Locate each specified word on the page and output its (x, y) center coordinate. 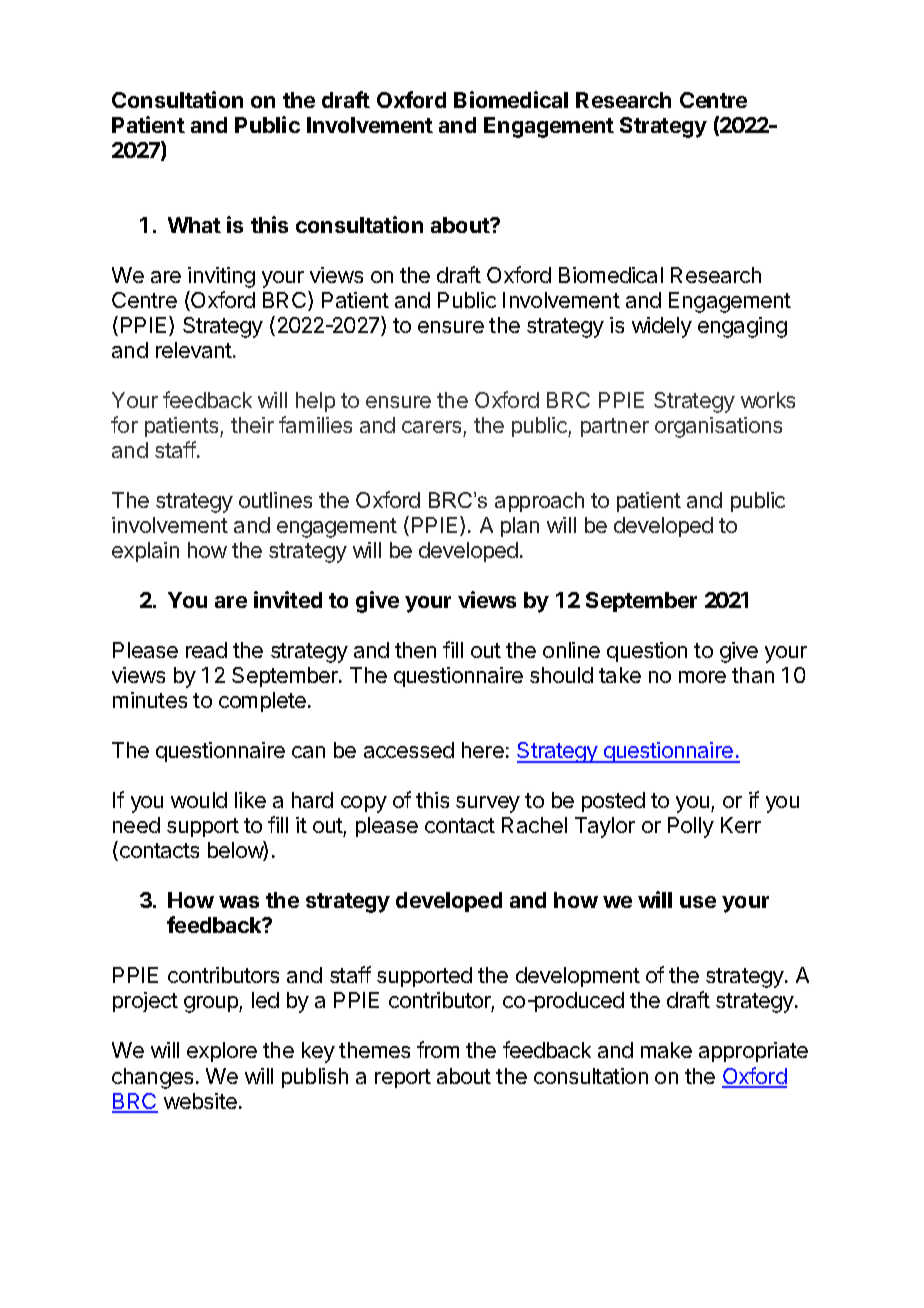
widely (662, 327)
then (415, 650)
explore (222, 1052)
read (206, 650)
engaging (742, 327)
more (702, 677)
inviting (221, 277)
